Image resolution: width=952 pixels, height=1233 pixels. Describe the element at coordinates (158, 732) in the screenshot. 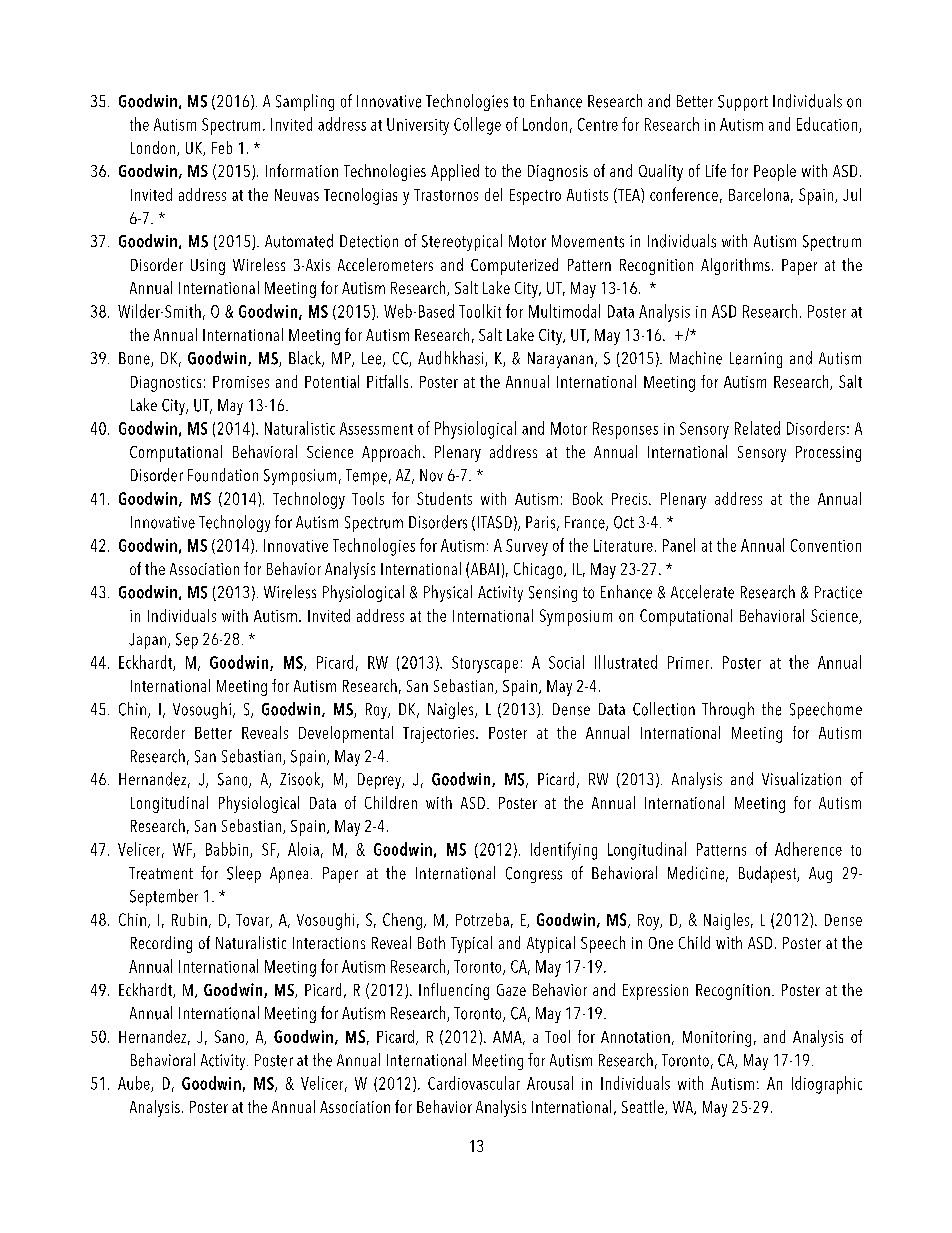

I see `Recorder` at that location.
